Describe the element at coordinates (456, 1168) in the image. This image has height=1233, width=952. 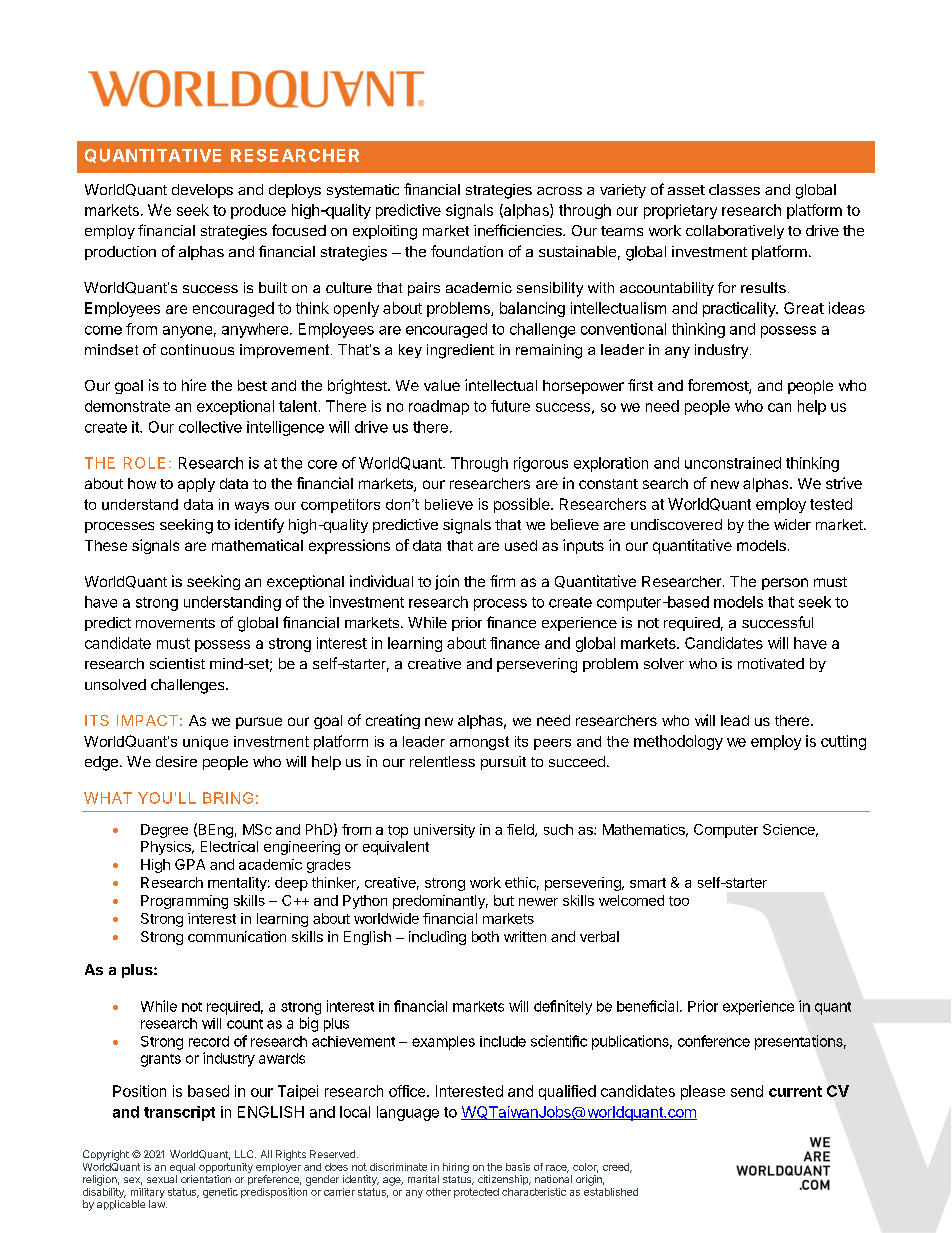
I see `hiring` at that location.
